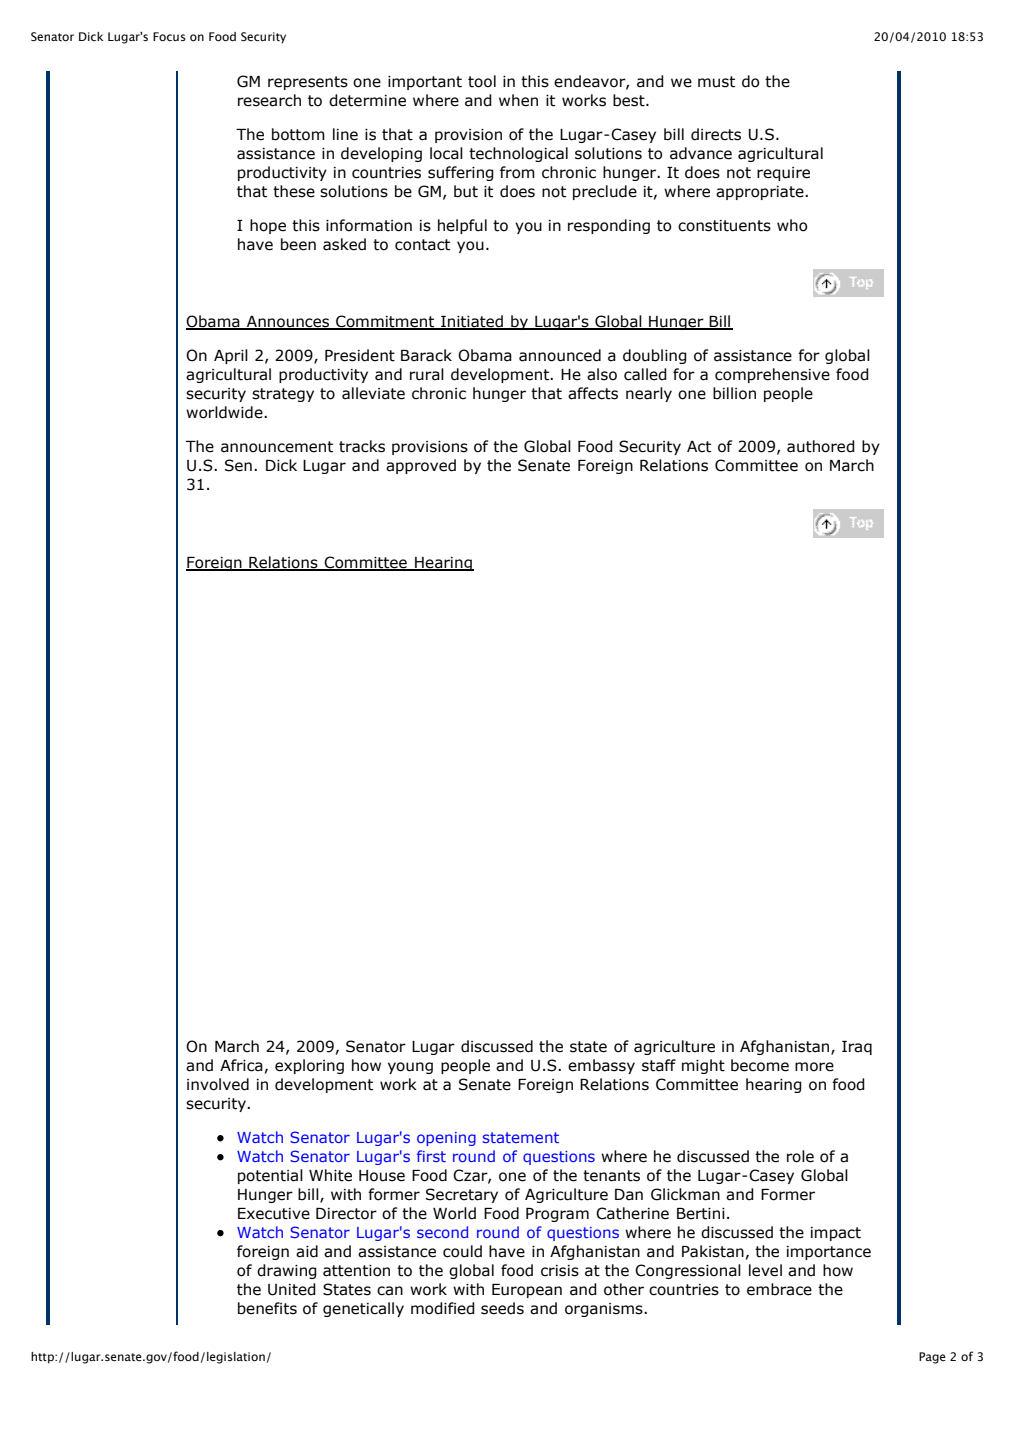 This screenshot has width=1015, height=1436. What do you see at coordinates (277, 447) in the screenshot?
I see `announcement` at bounding box center [277, 447].
